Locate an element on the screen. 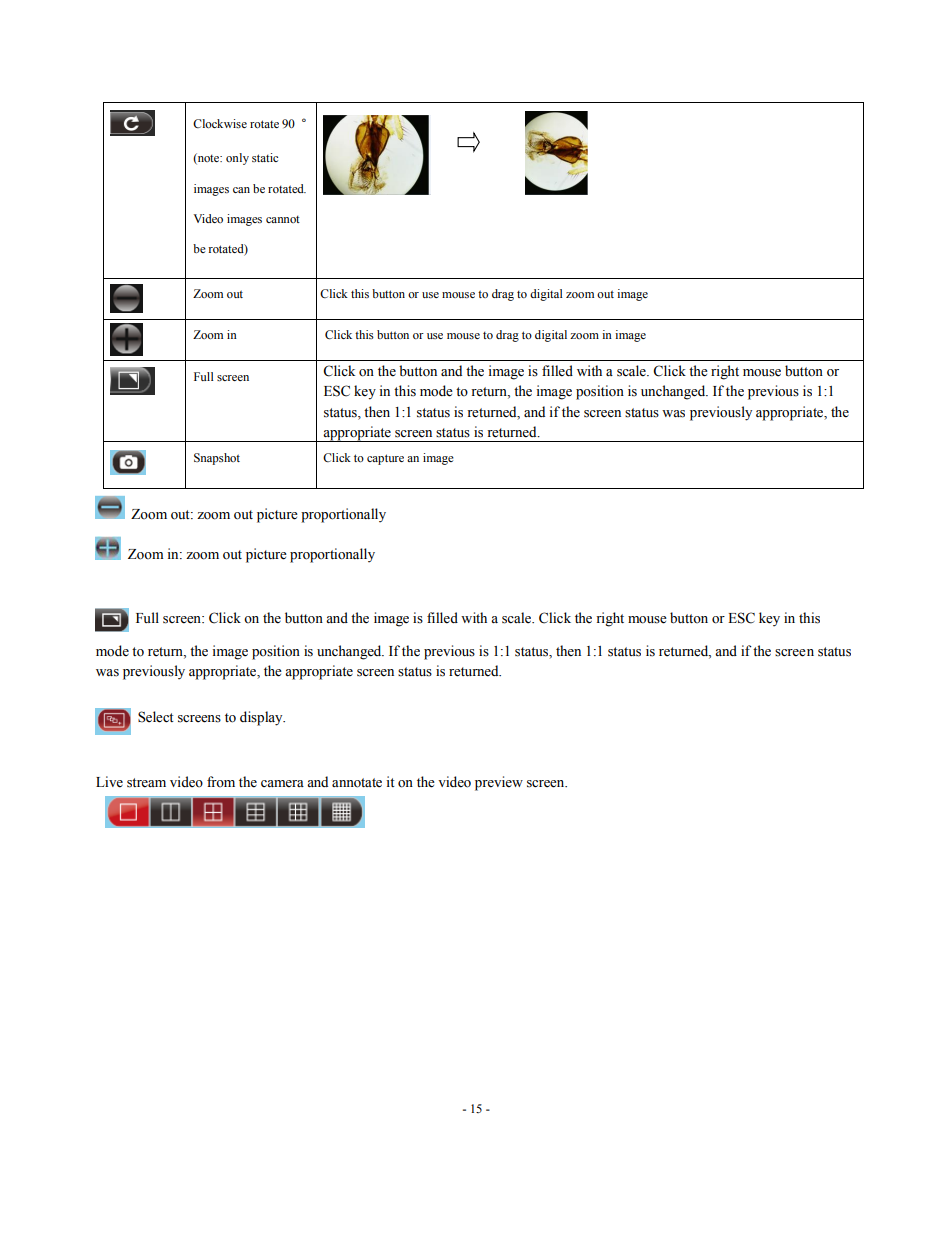 Image resolution: width=952 pixels, height=1233 pixels. preview is located at coordinates (499, 783).
